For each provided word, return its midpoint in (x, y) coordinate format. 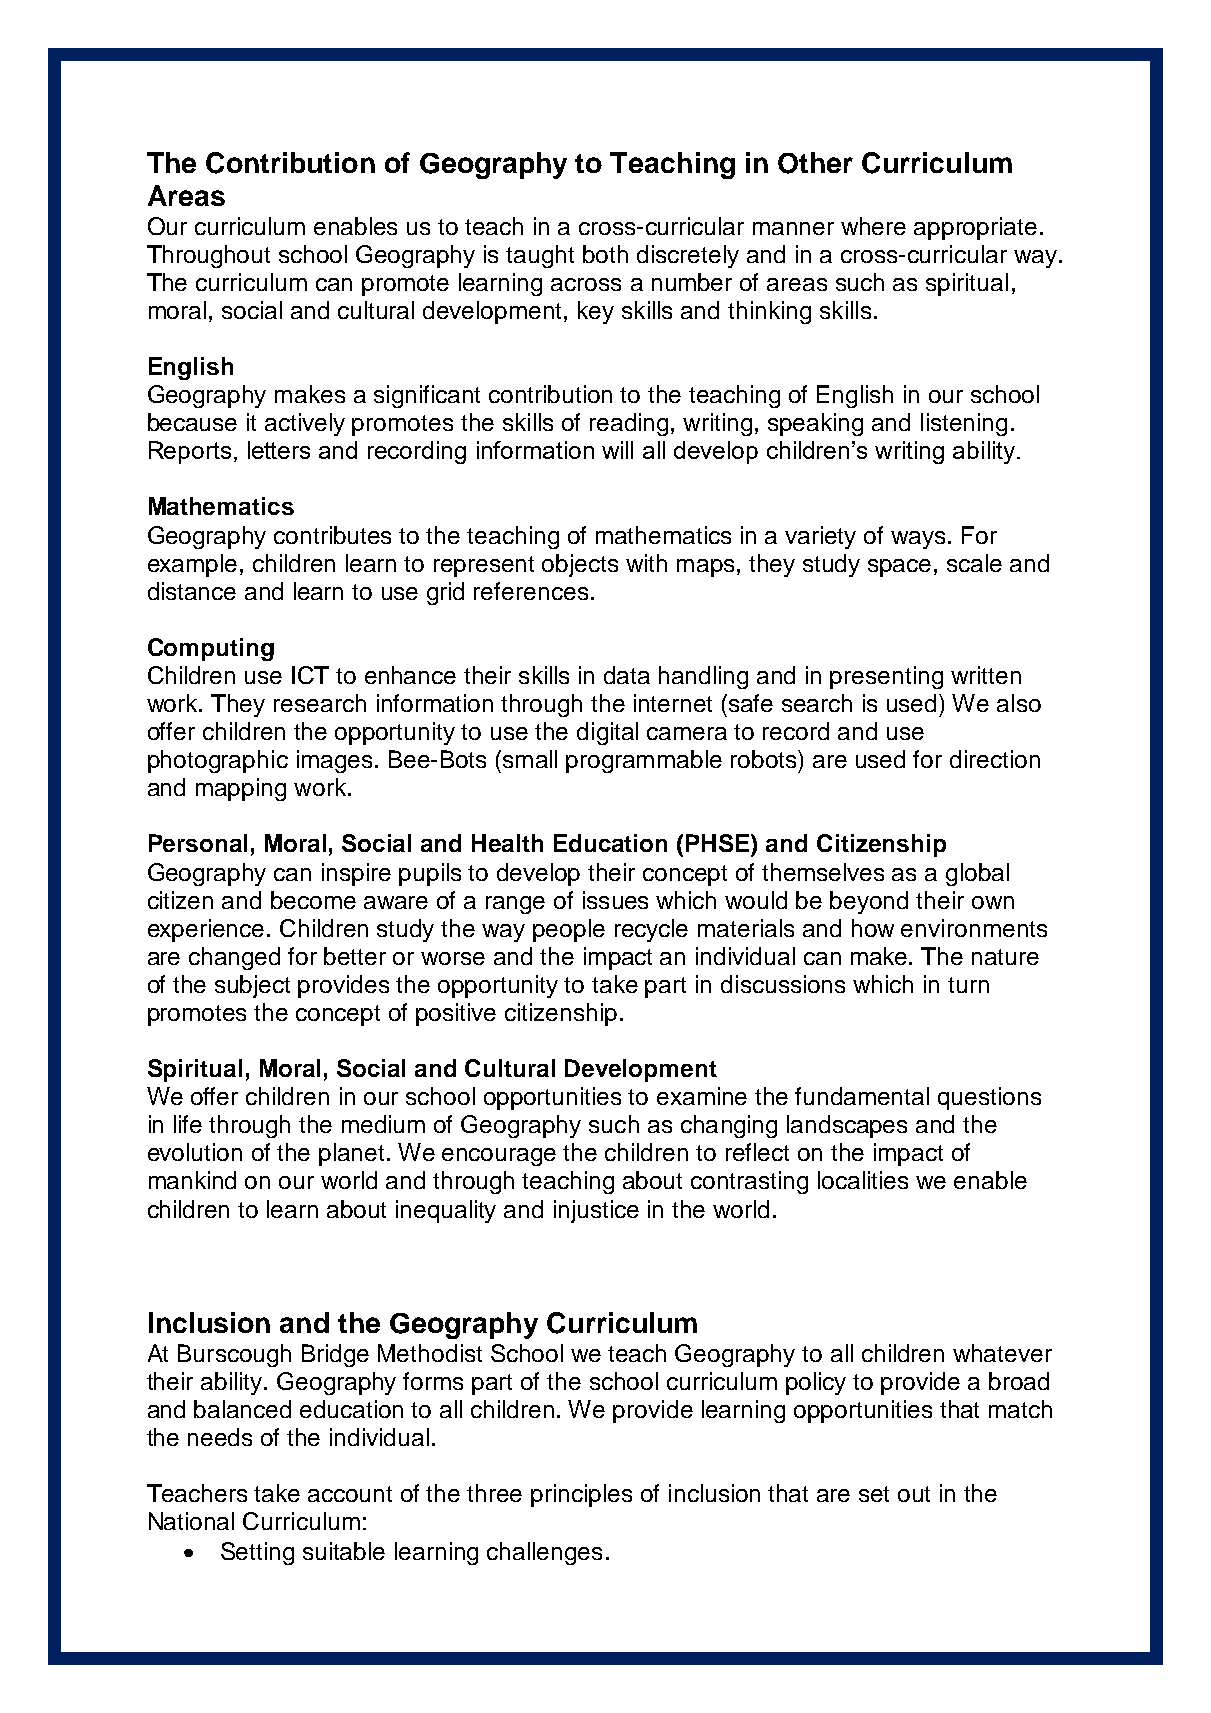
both (605, 254)
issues (615, 900)
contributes (332, 535)
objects (580, 565)
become (313, 900)
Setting (257, 1553)
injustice (596, 1211)
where (873, 226)
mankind (192, 1180)
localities (863, 1180)
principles (581, 1495)
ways (918, 540)
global (977, 874)
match (1020, 1409)
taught (540, 256)
